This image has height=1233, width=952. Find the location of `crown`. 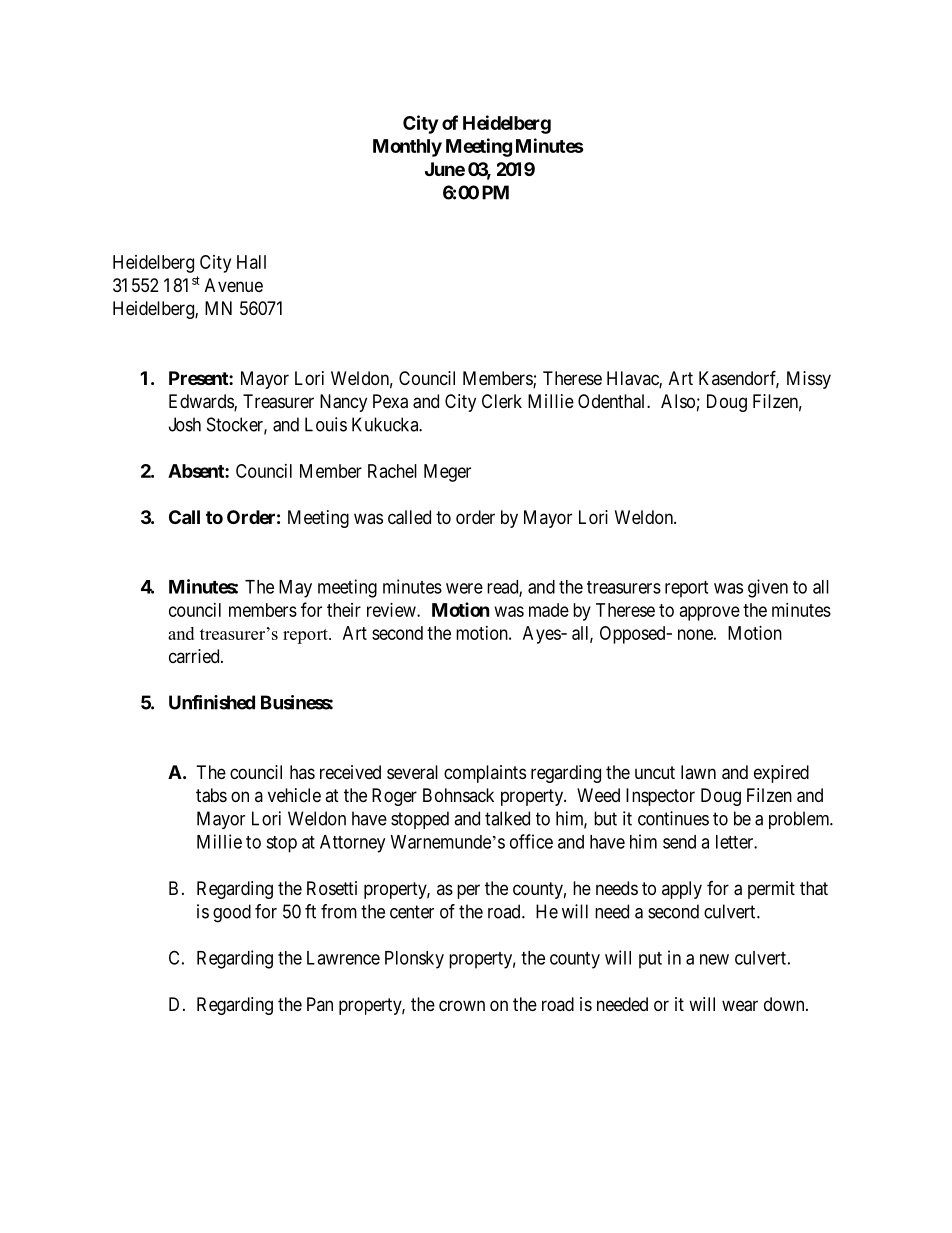

crown is located at coordinates (462, 1005).
